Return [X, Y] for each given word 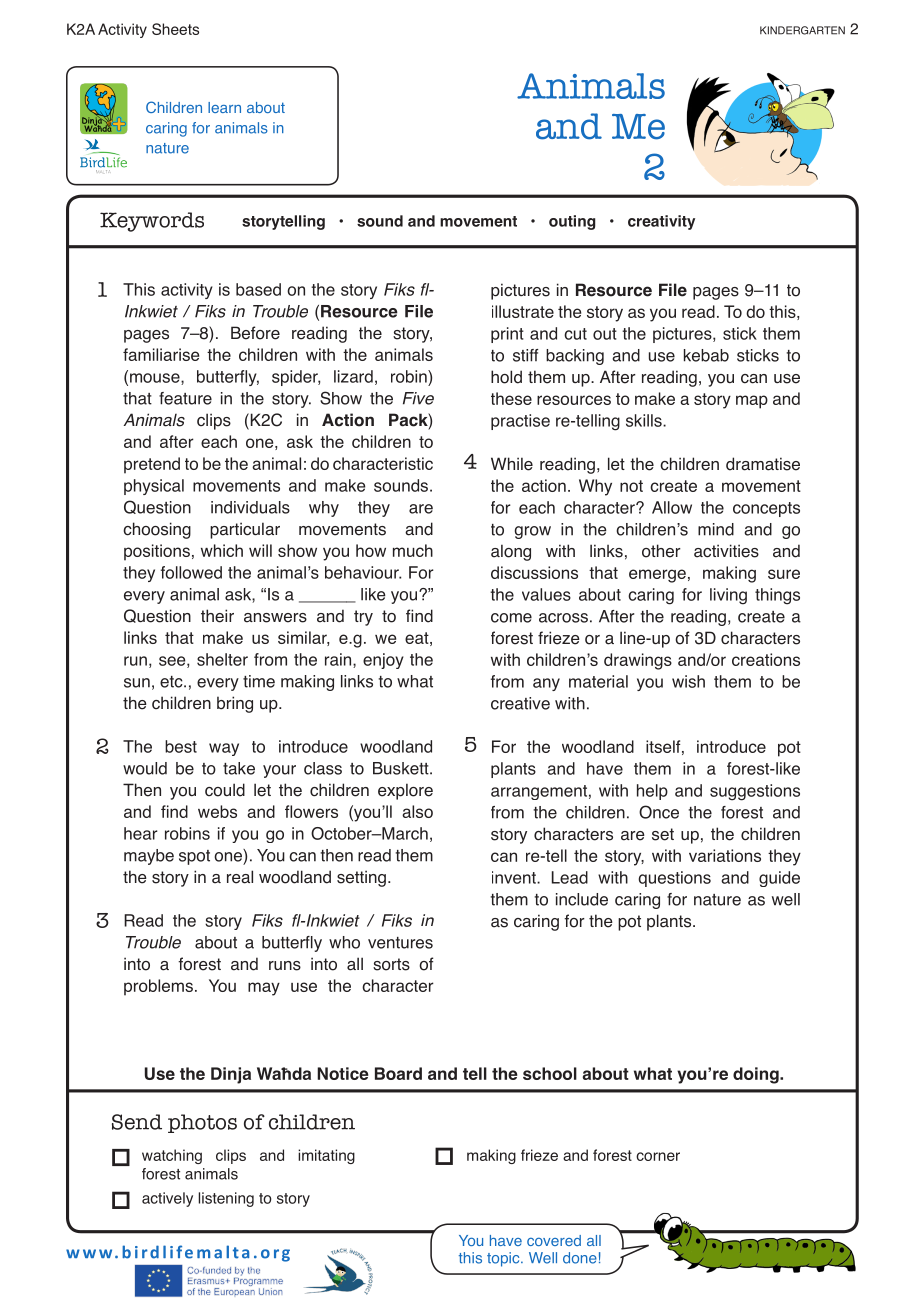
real [240, 877]
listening [226, 1199]
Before [255, 333]
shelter [222, 659]
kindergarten [802, 30]
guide [779, 879]
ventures [400, 943]
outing [572, 222]
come [511, 618]
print [507, 335]
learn [224, 107]
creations [766, 659]
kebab [706, 355]
